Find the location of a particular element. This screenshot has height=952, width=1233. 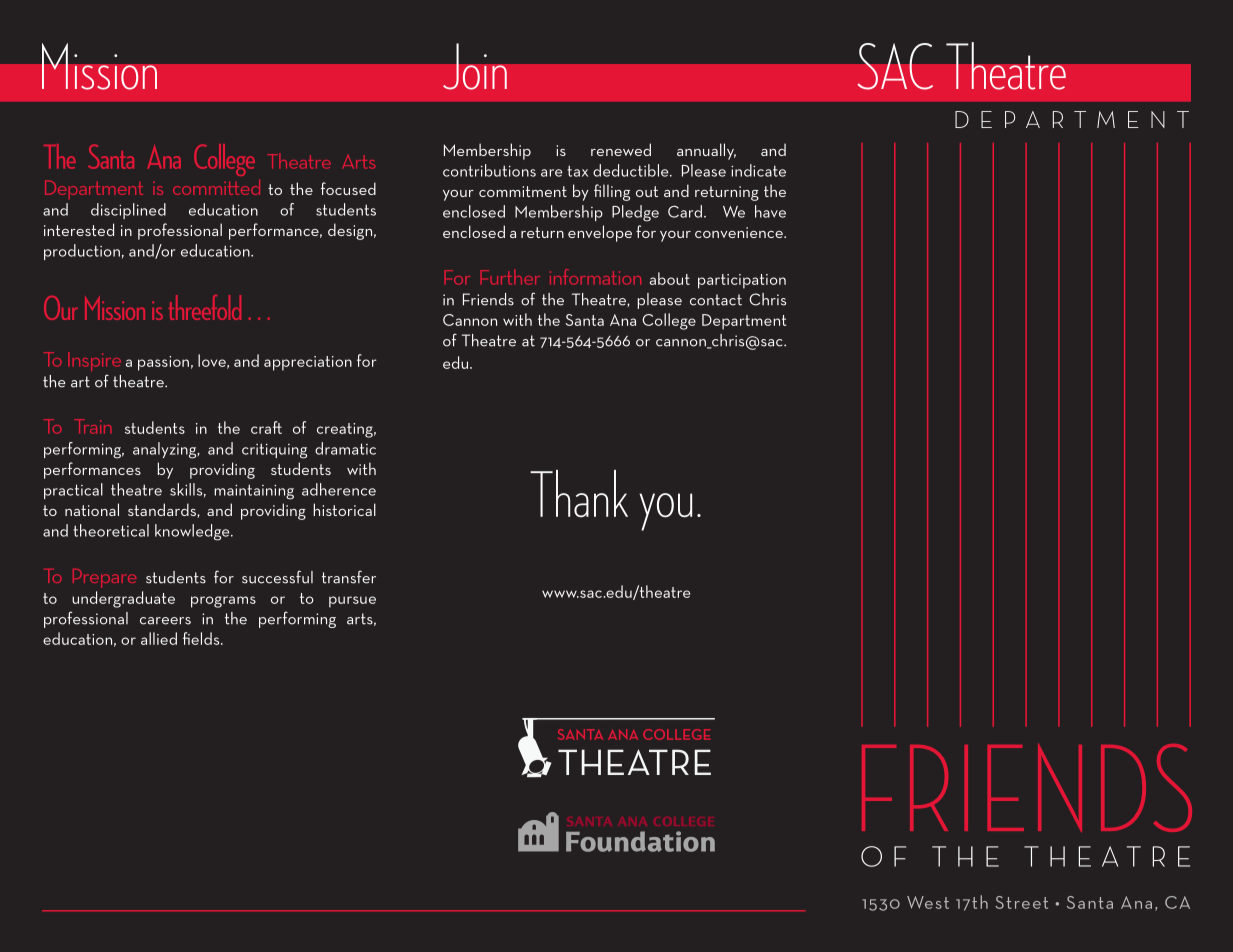

Join is located at coordinates (475, 66).
